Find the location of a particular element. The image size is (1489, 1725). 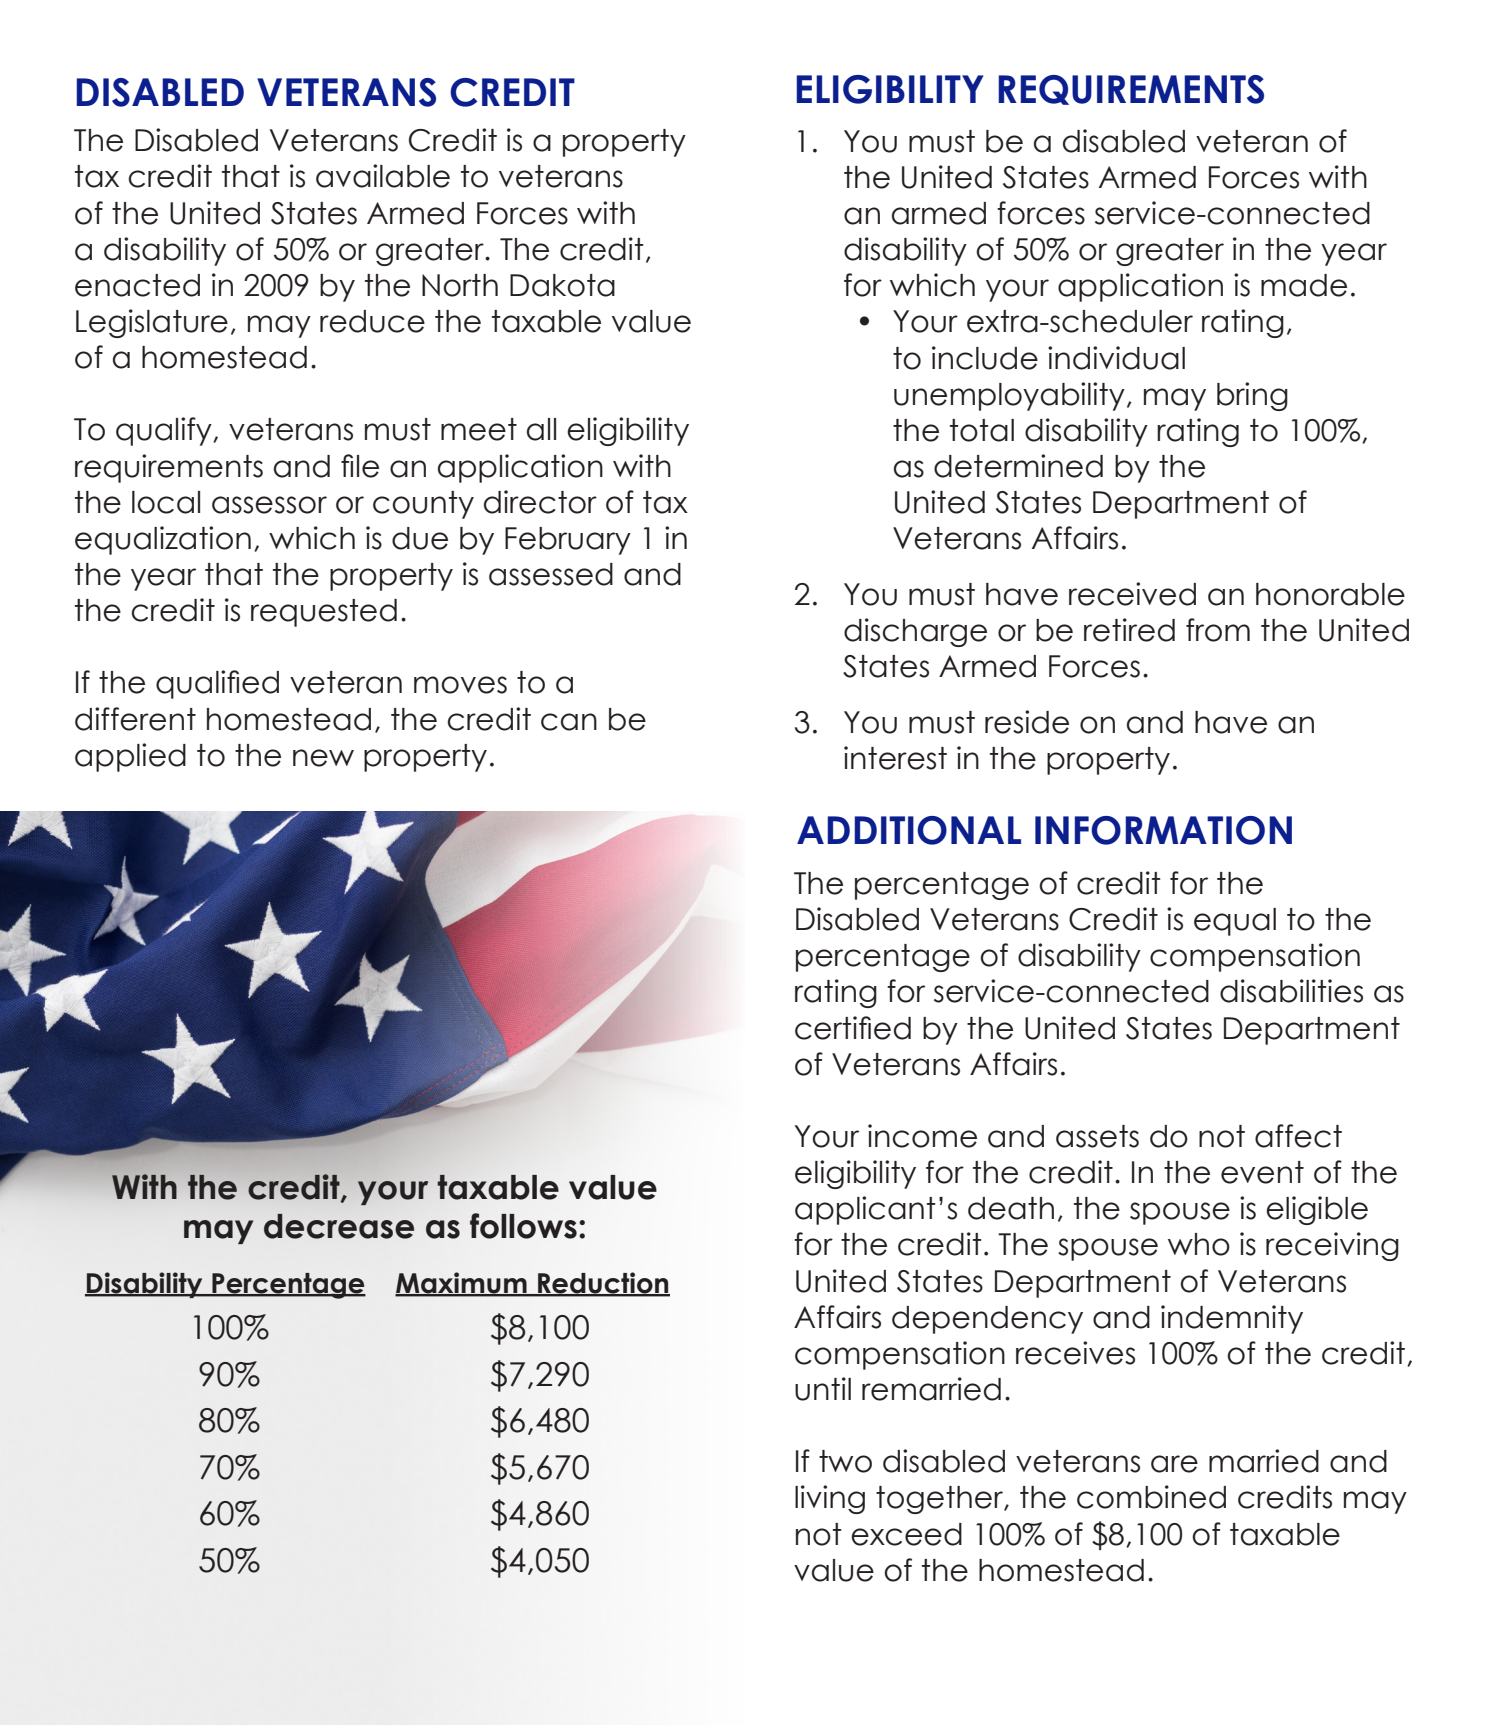

decrease is located at coordinates (339, 1226).
